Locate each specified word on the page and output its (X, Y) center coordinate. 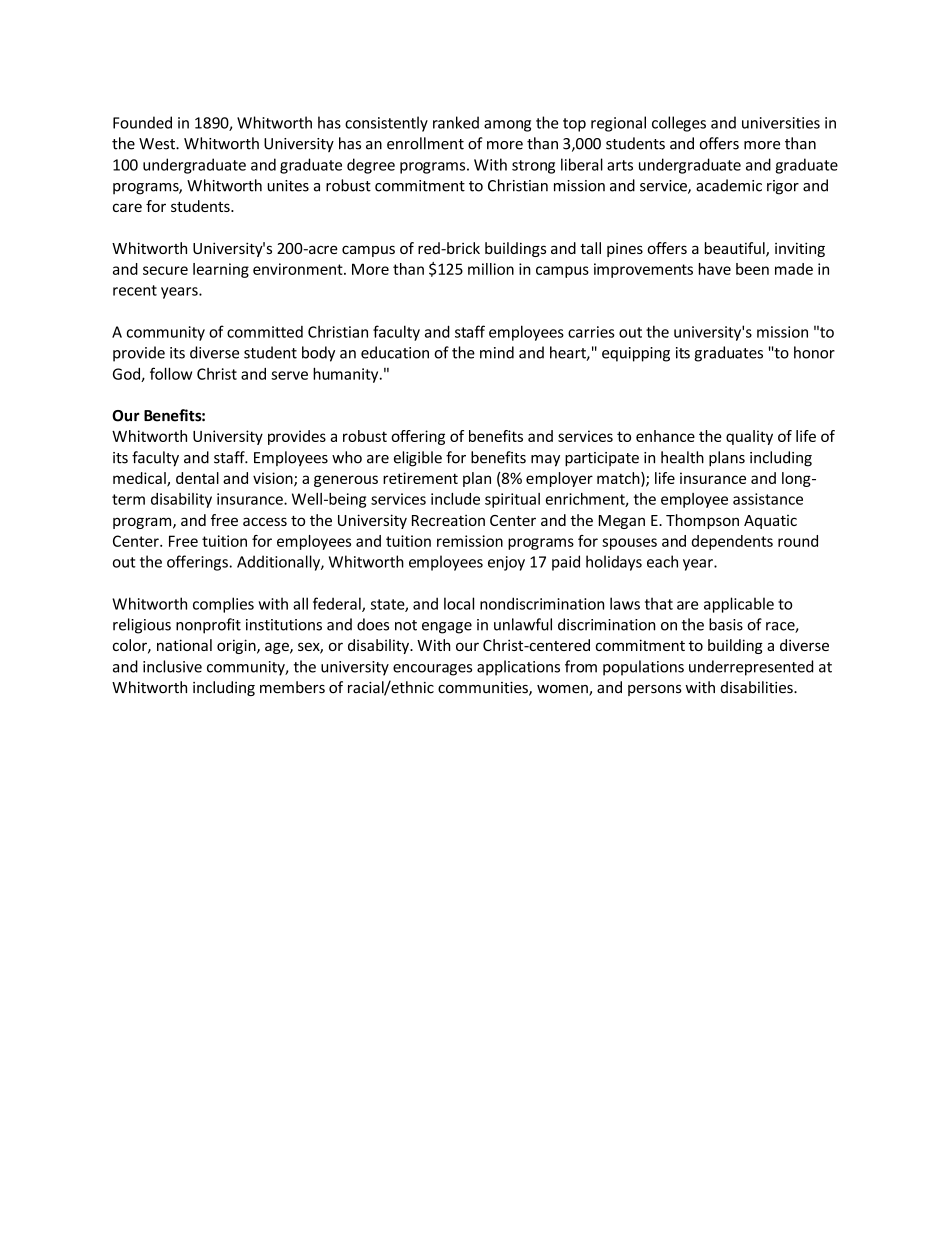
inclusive (172, 666)
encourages (432, 670)
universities (781, 123)
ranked (456, 122)
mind (497, 352)
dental (197, 478)
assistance (768, 499)
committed (265, 332)
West (158, 144)
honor (814, 352)
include (455, 499)
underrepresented (751, 668)
